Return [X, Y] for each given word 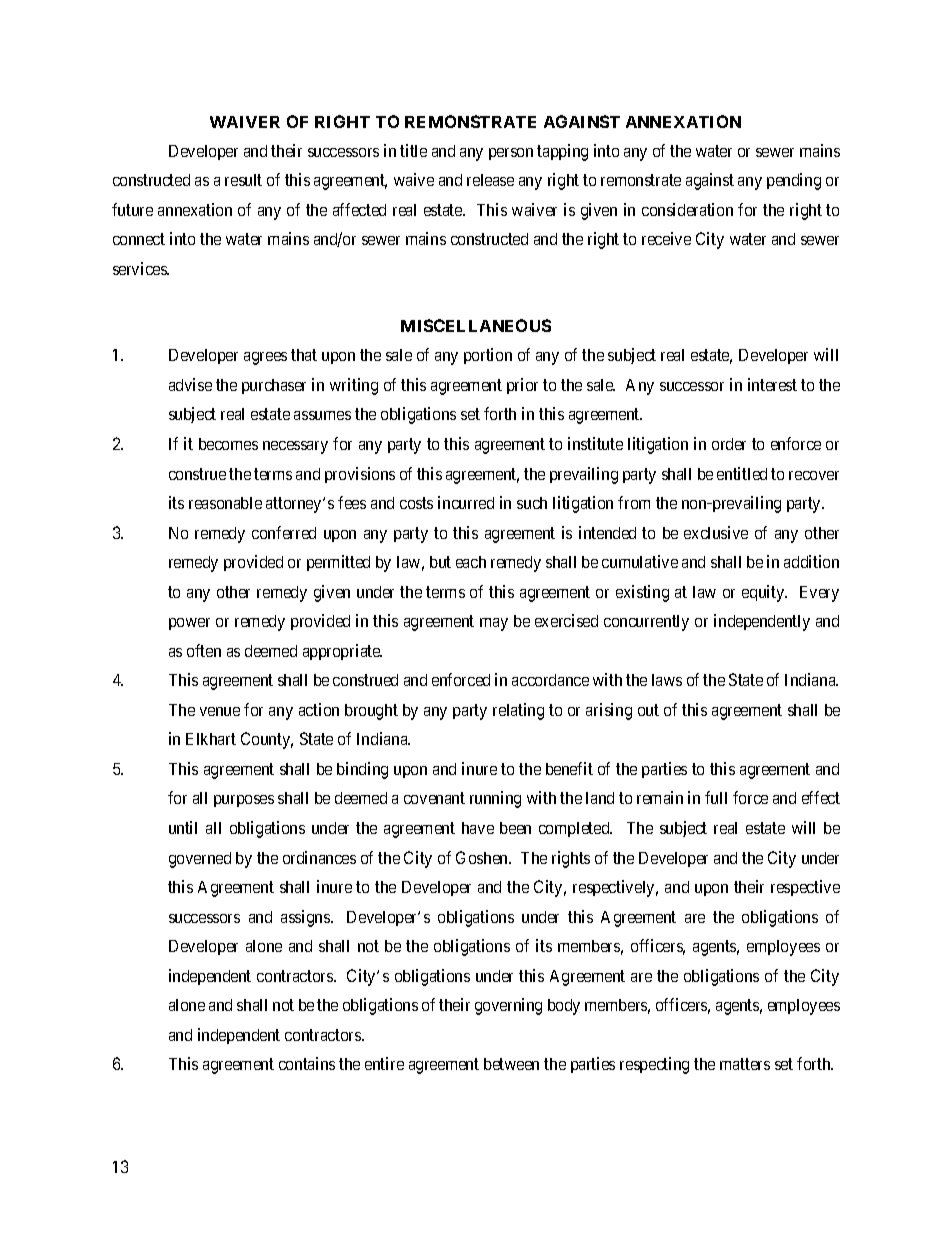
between [511, 1064]
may [494, 624]
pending [794, 181]
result [243, 180]
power [189, 624]
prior [522, 386]
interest [772, 384]
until [183, 827]
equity [764, 593]
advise [190, 384]
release [490, 180]
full [716, 797]
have [478, 828]
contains [307, 1063]
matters [745, 1064]
